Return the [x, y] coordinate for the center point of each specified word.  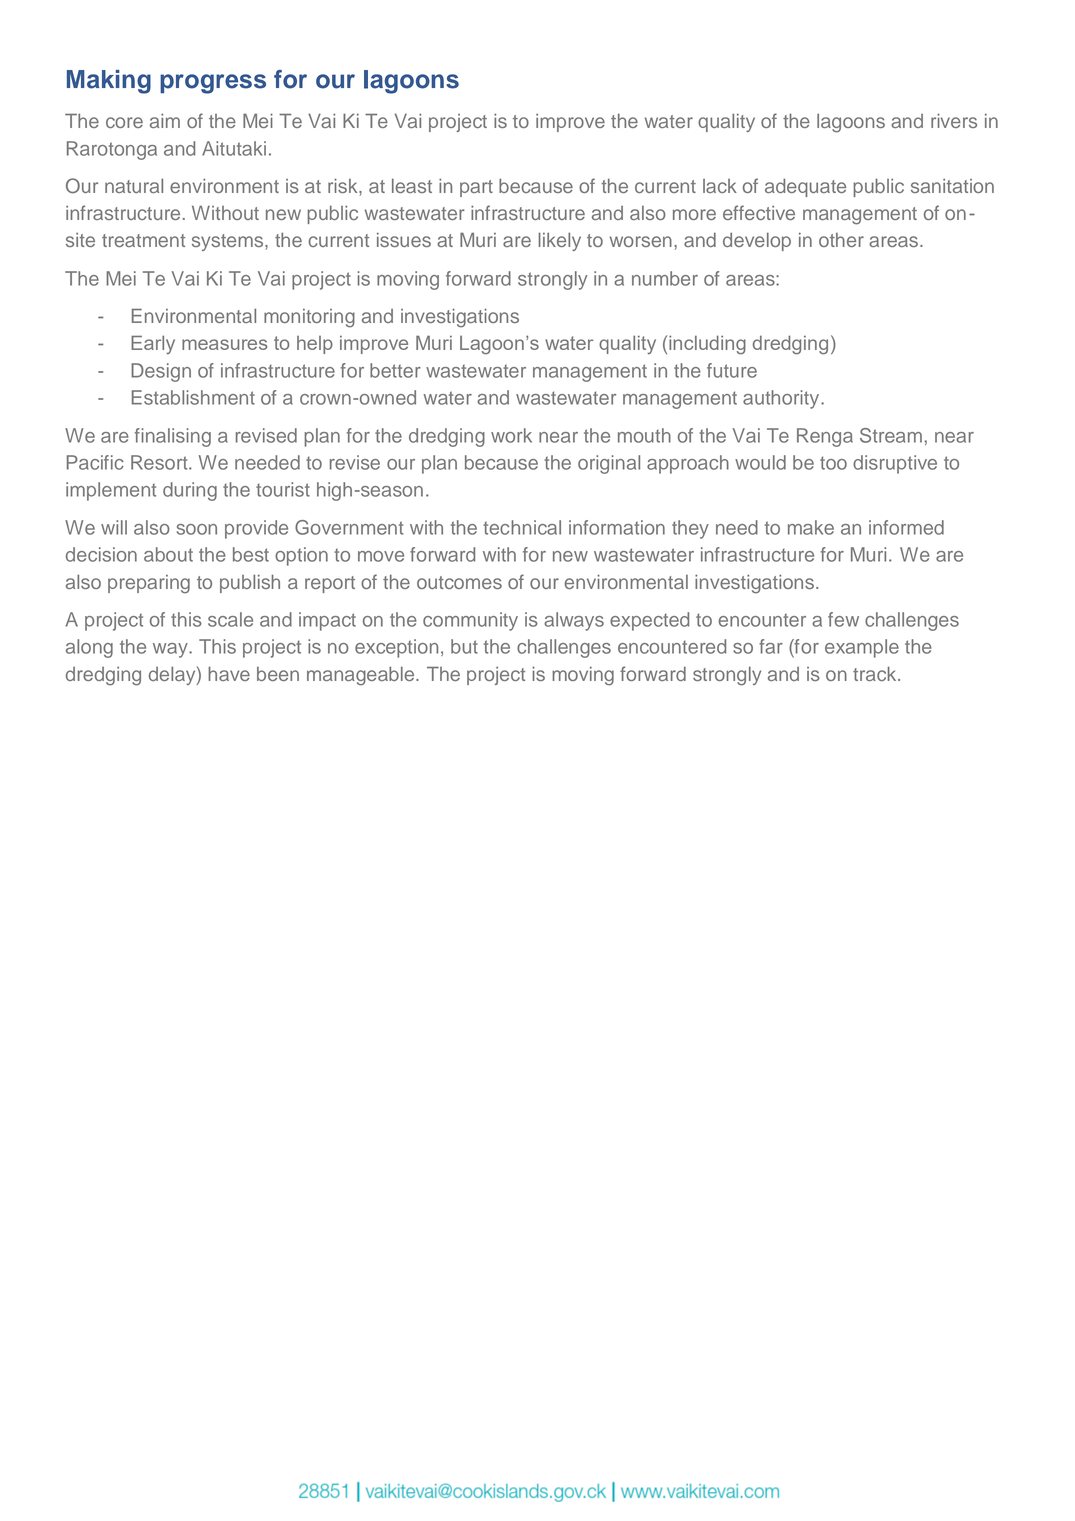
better [395, 370]
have [229, 673]
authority [782, 399]
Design [161, 372]
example [862, 648]
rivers [954, 121]
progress [213, 84]
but [464, 646]
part [476, 188]
